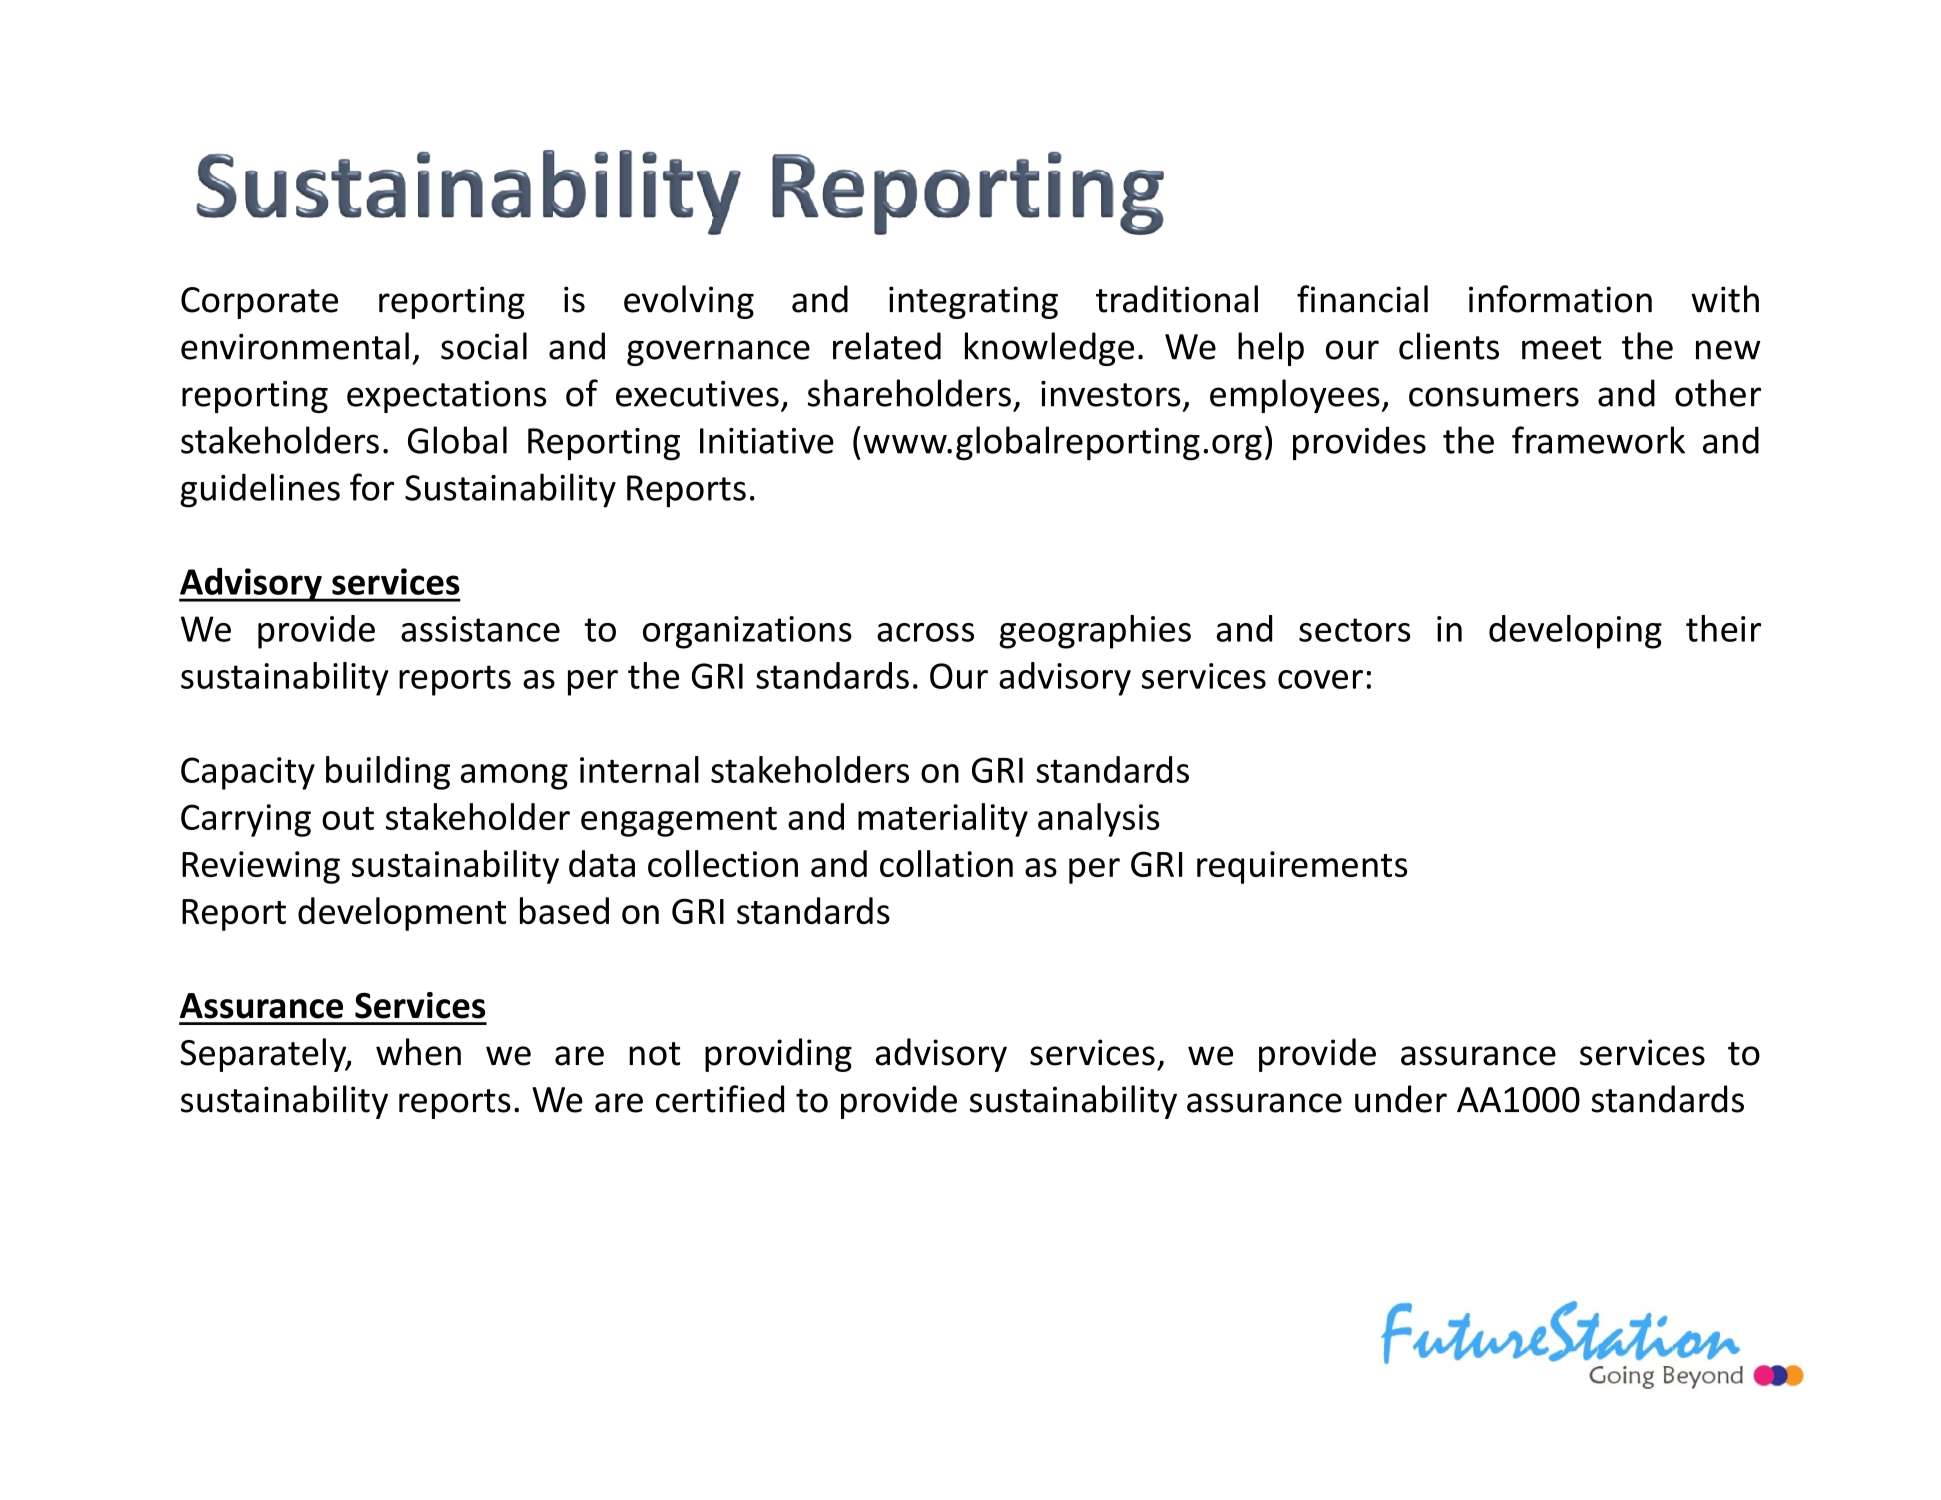 The image size is (1941, 1500). What do you see at coordinates (484, 346) in the screenshot?
I see `social` at bounding box center [484, 346].
